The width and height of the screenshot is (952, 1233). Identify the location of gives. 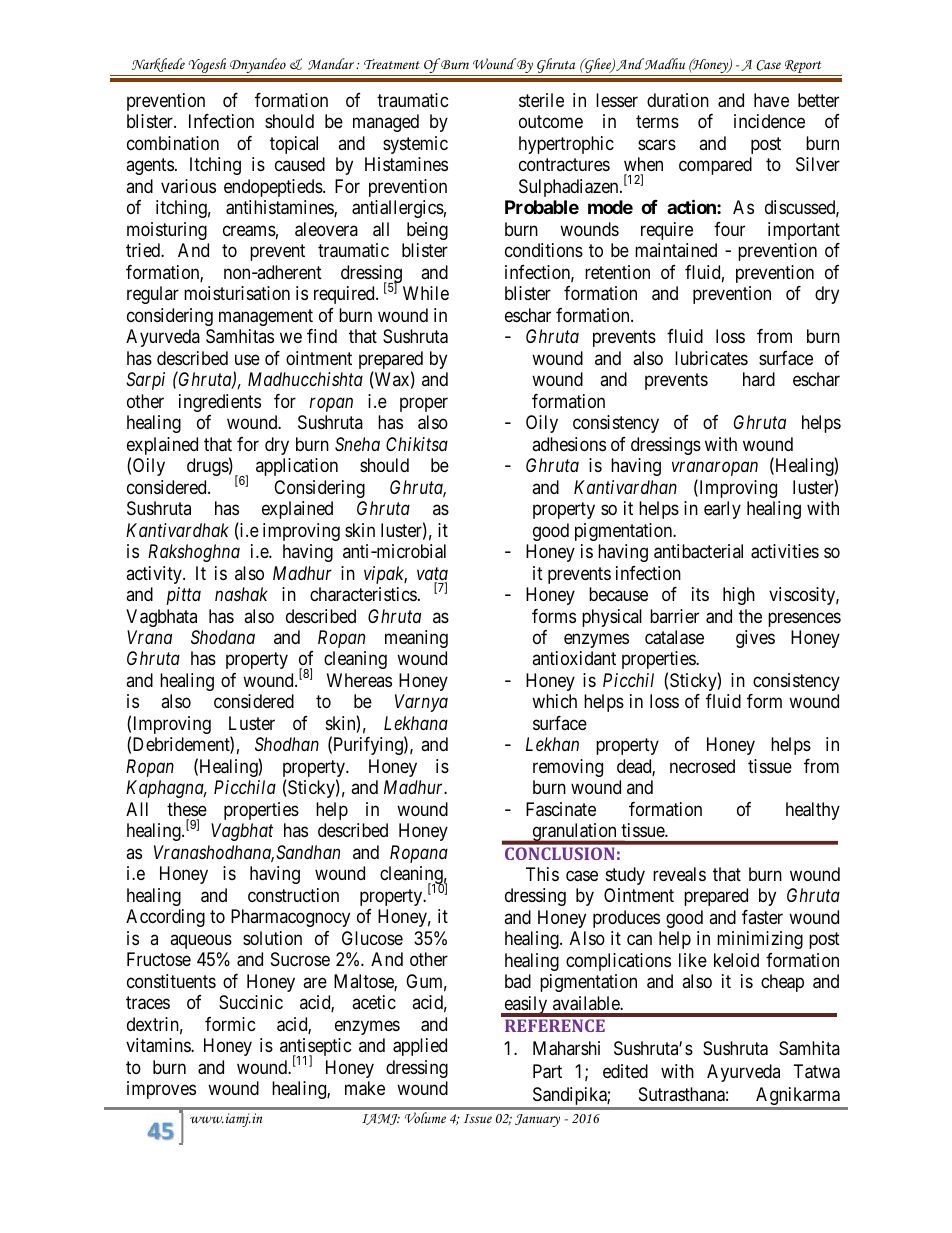
(755, 639).
